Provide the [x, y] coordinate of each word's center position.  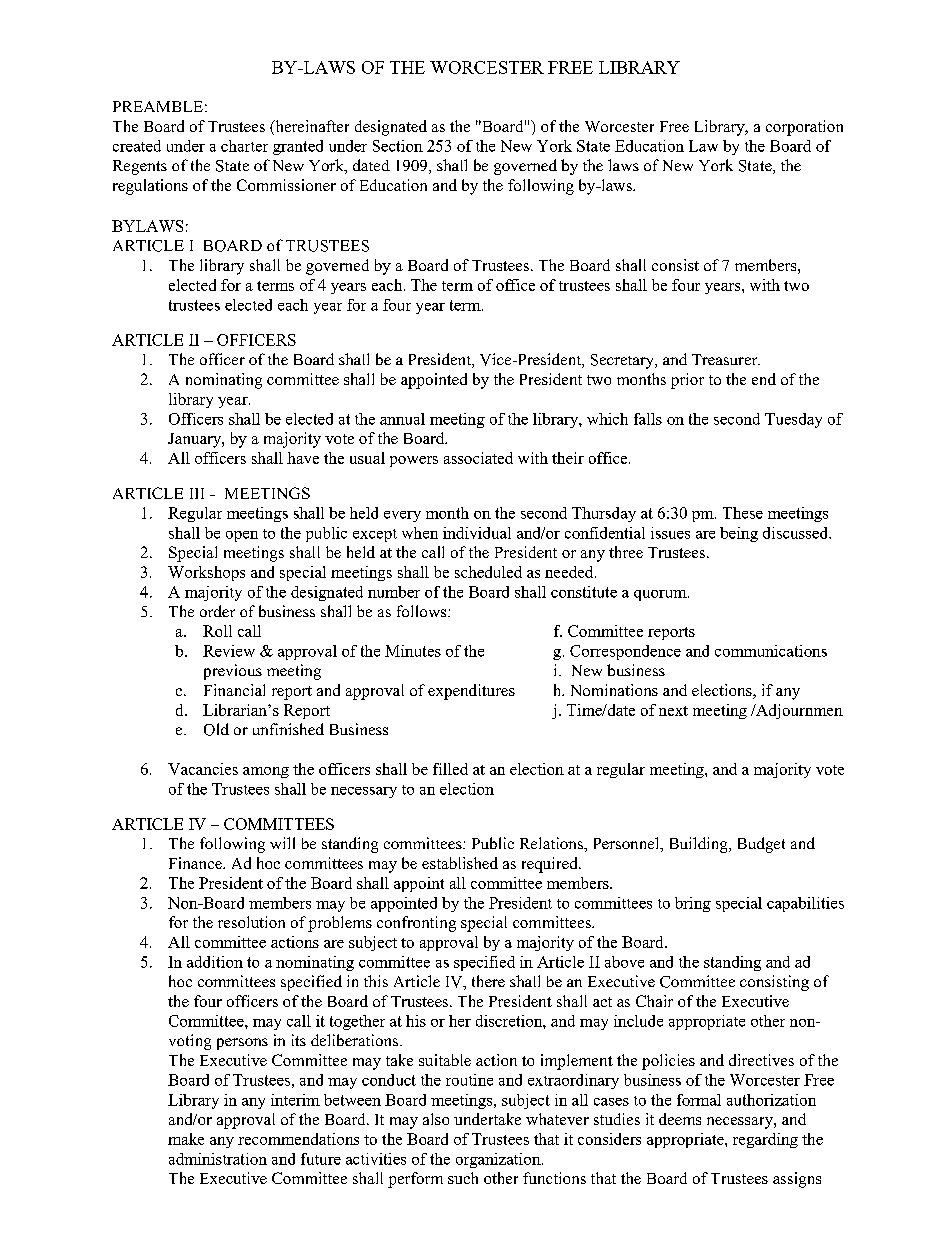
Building [700, 845]
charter [244, 146]
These [743, 513]
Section [398, 146]
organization [499, 1160]
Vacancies [203, 769]
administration [218, 1159]
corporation [804, 128]
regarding [765, 1140]
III [197, 493]
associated [478, 458]
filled [450, 769]
